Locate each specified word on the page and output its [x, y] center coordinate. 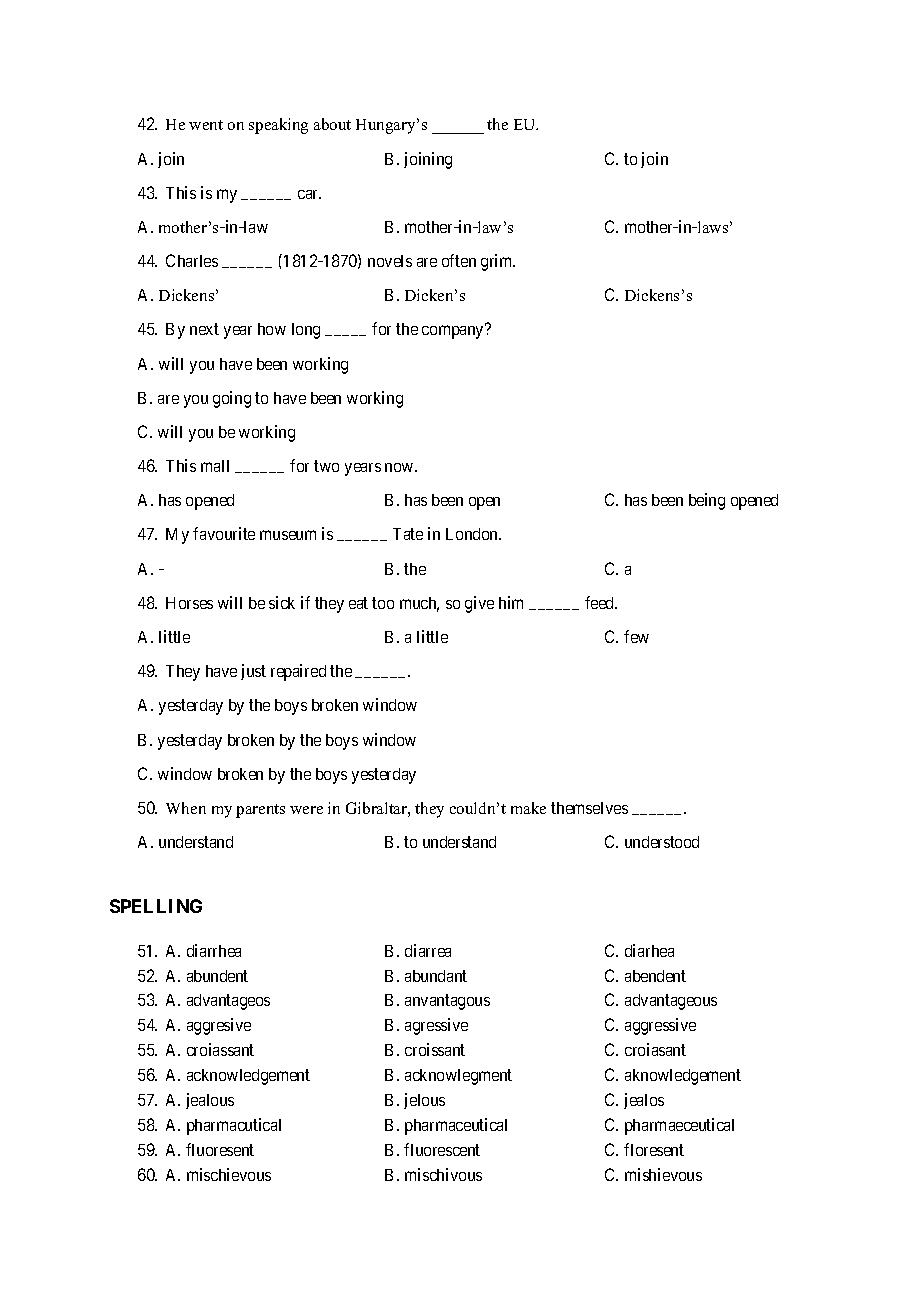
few [636, 636]
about [332, 124]
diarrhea [214, 950]
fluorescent [442, 1149]
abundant [436, 976]
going [232, 399]
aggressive [660, 1026]
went [206, 125]
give [479, 604]
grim [498, 262]
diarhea [649, 950]
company [454, 332]
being [707, 501]
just [253, 672]
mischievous [229, 1174]
